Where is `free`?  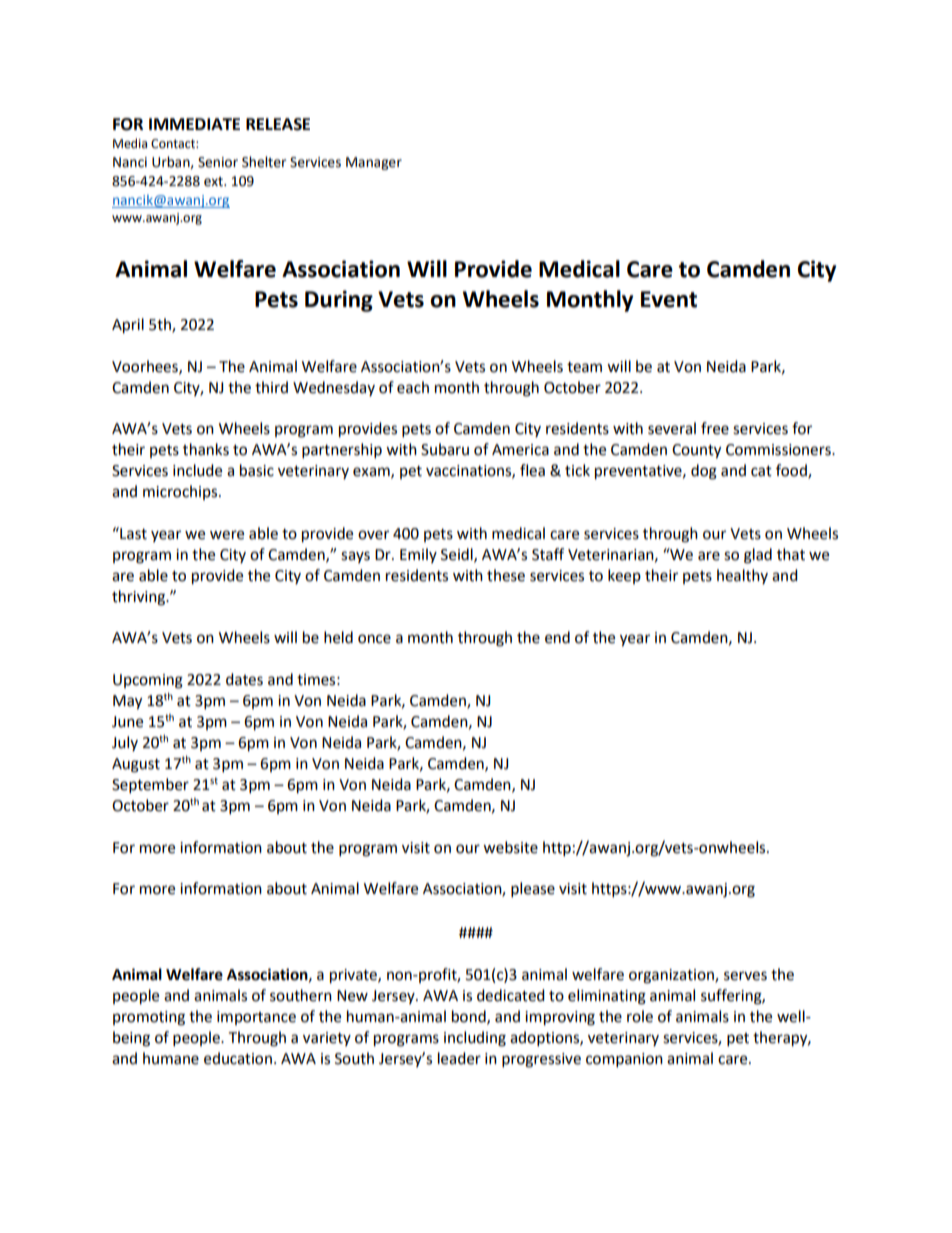
free is located at coordinates (715, 428).
